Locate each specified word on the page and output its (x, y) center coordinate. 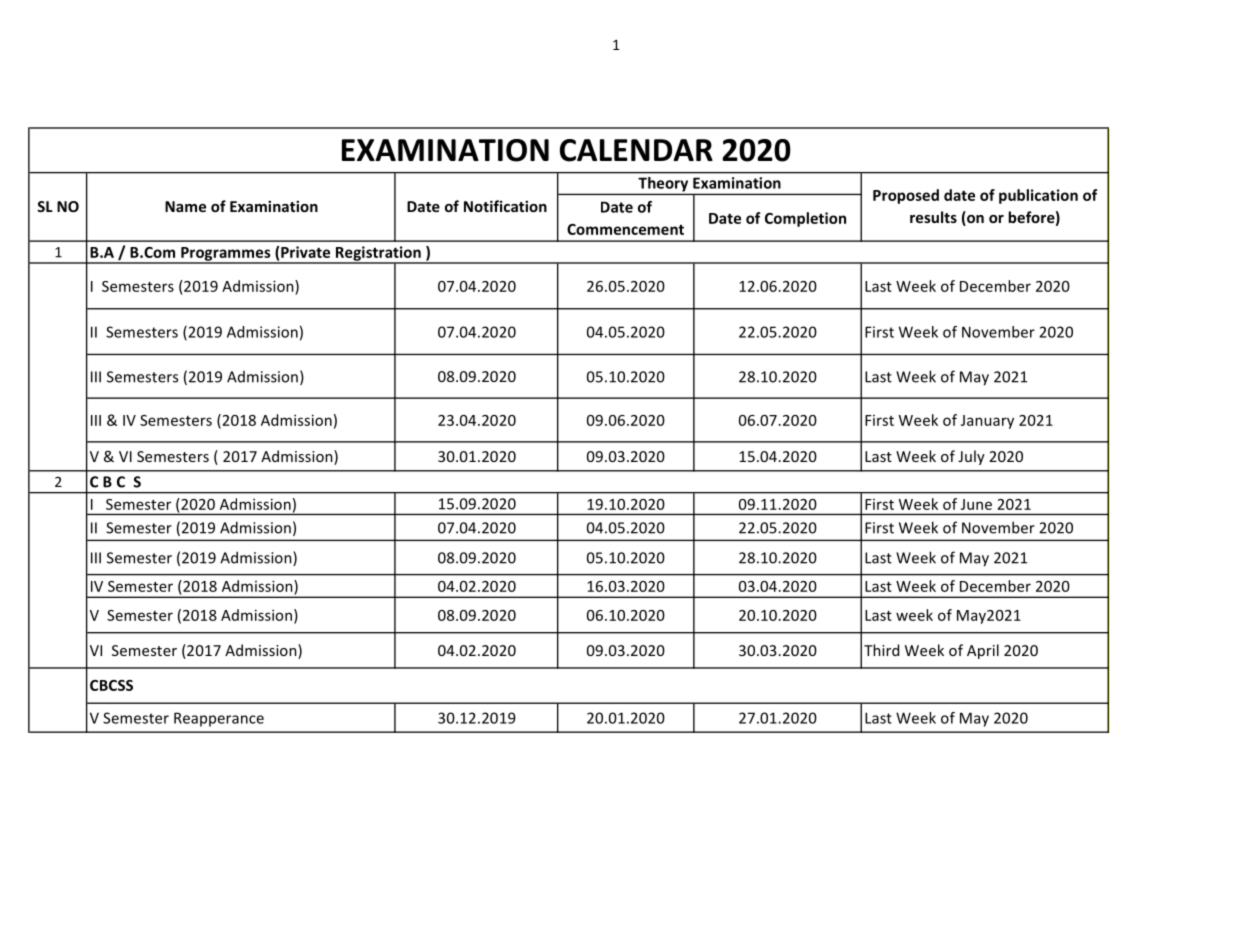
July (971, 457)
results (933, 217)
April (983, 651)
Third (881, 650)
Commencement (625, 229)
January (987, 422)
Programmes (226, 255)
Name (185, 206)
